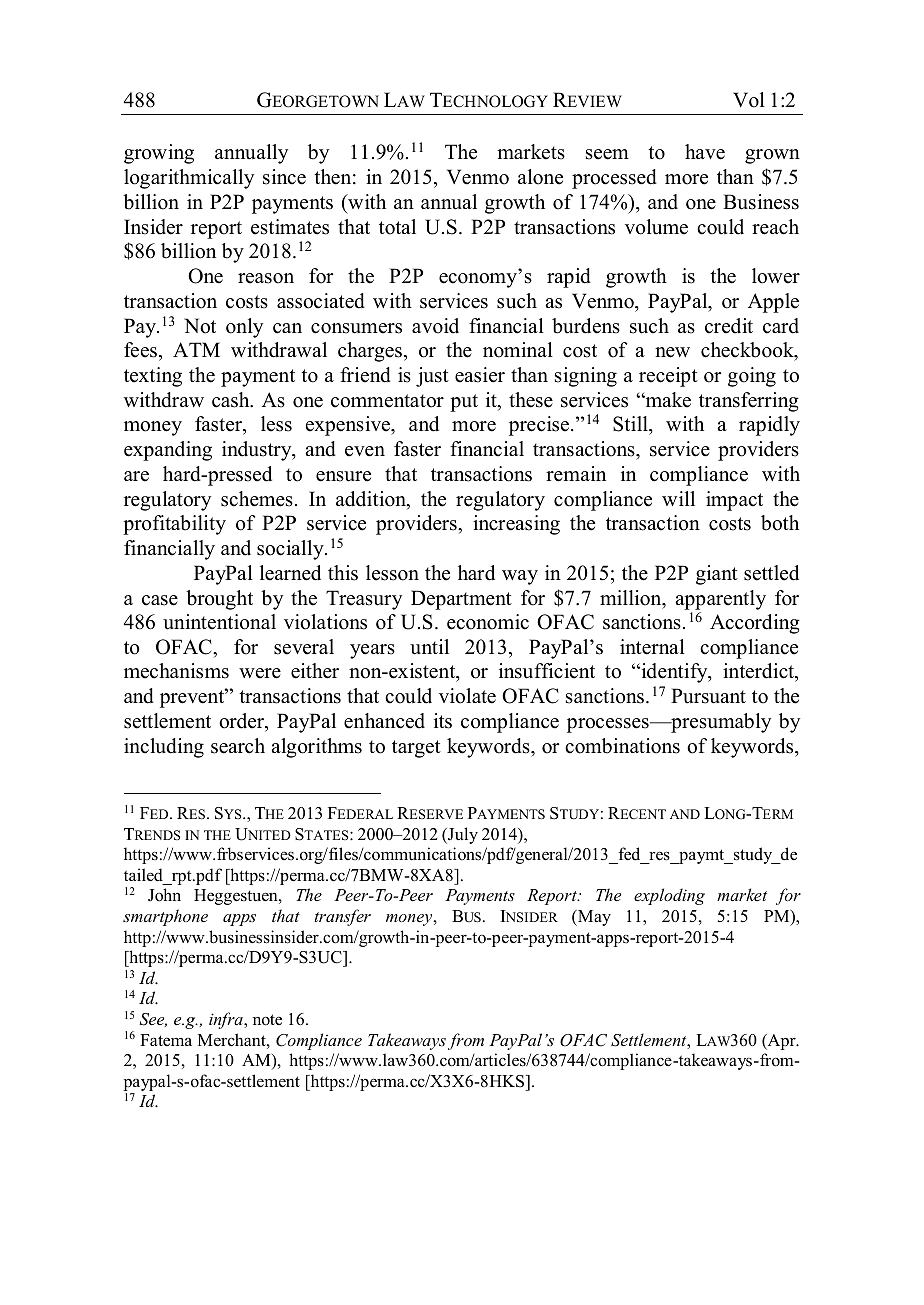 Image resolution: width=924 pixels, height=1305 pixels. I want to click on alone, so click(540, 177).
